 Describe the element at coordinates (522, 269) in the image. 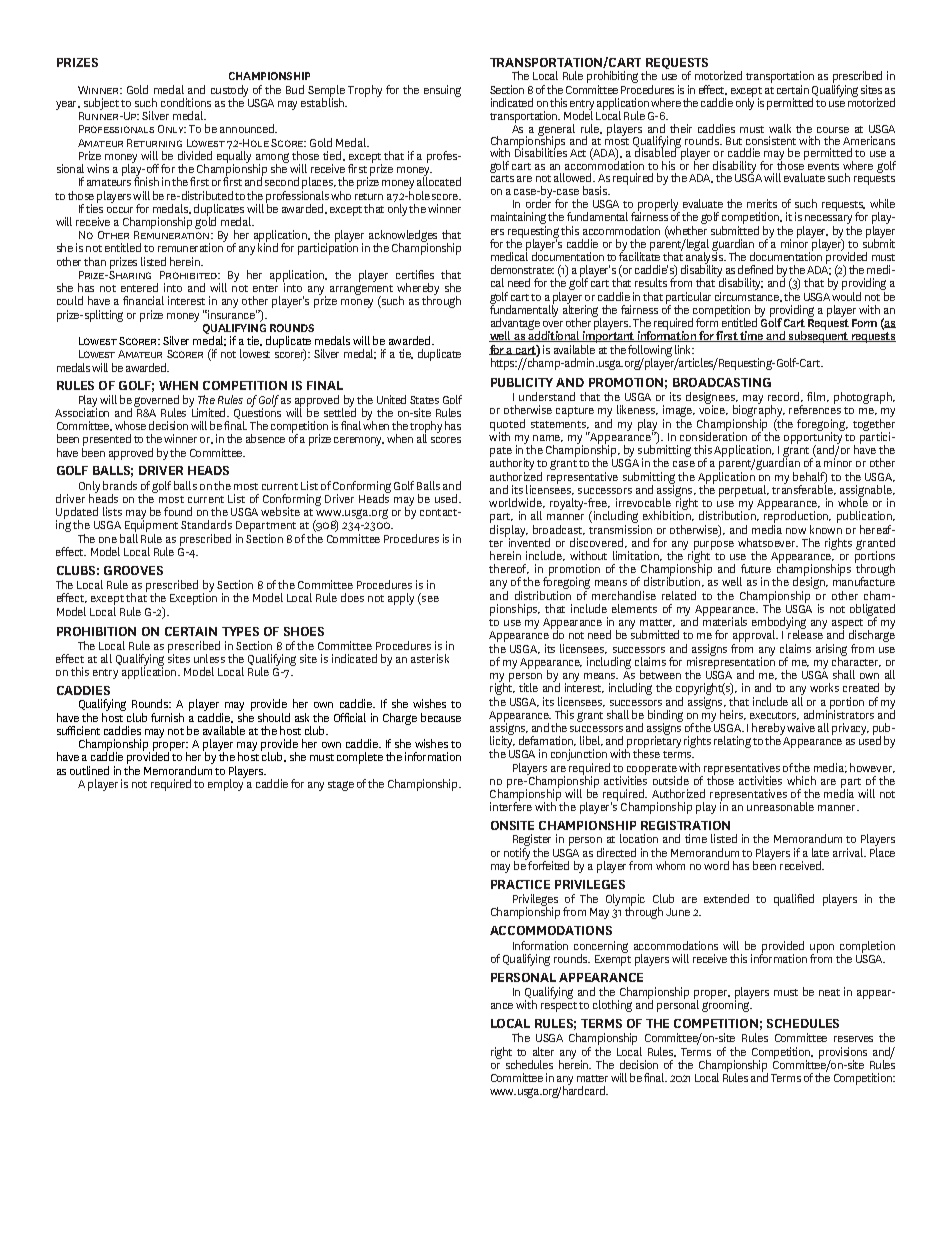

I see `demonstrate` at that location.
